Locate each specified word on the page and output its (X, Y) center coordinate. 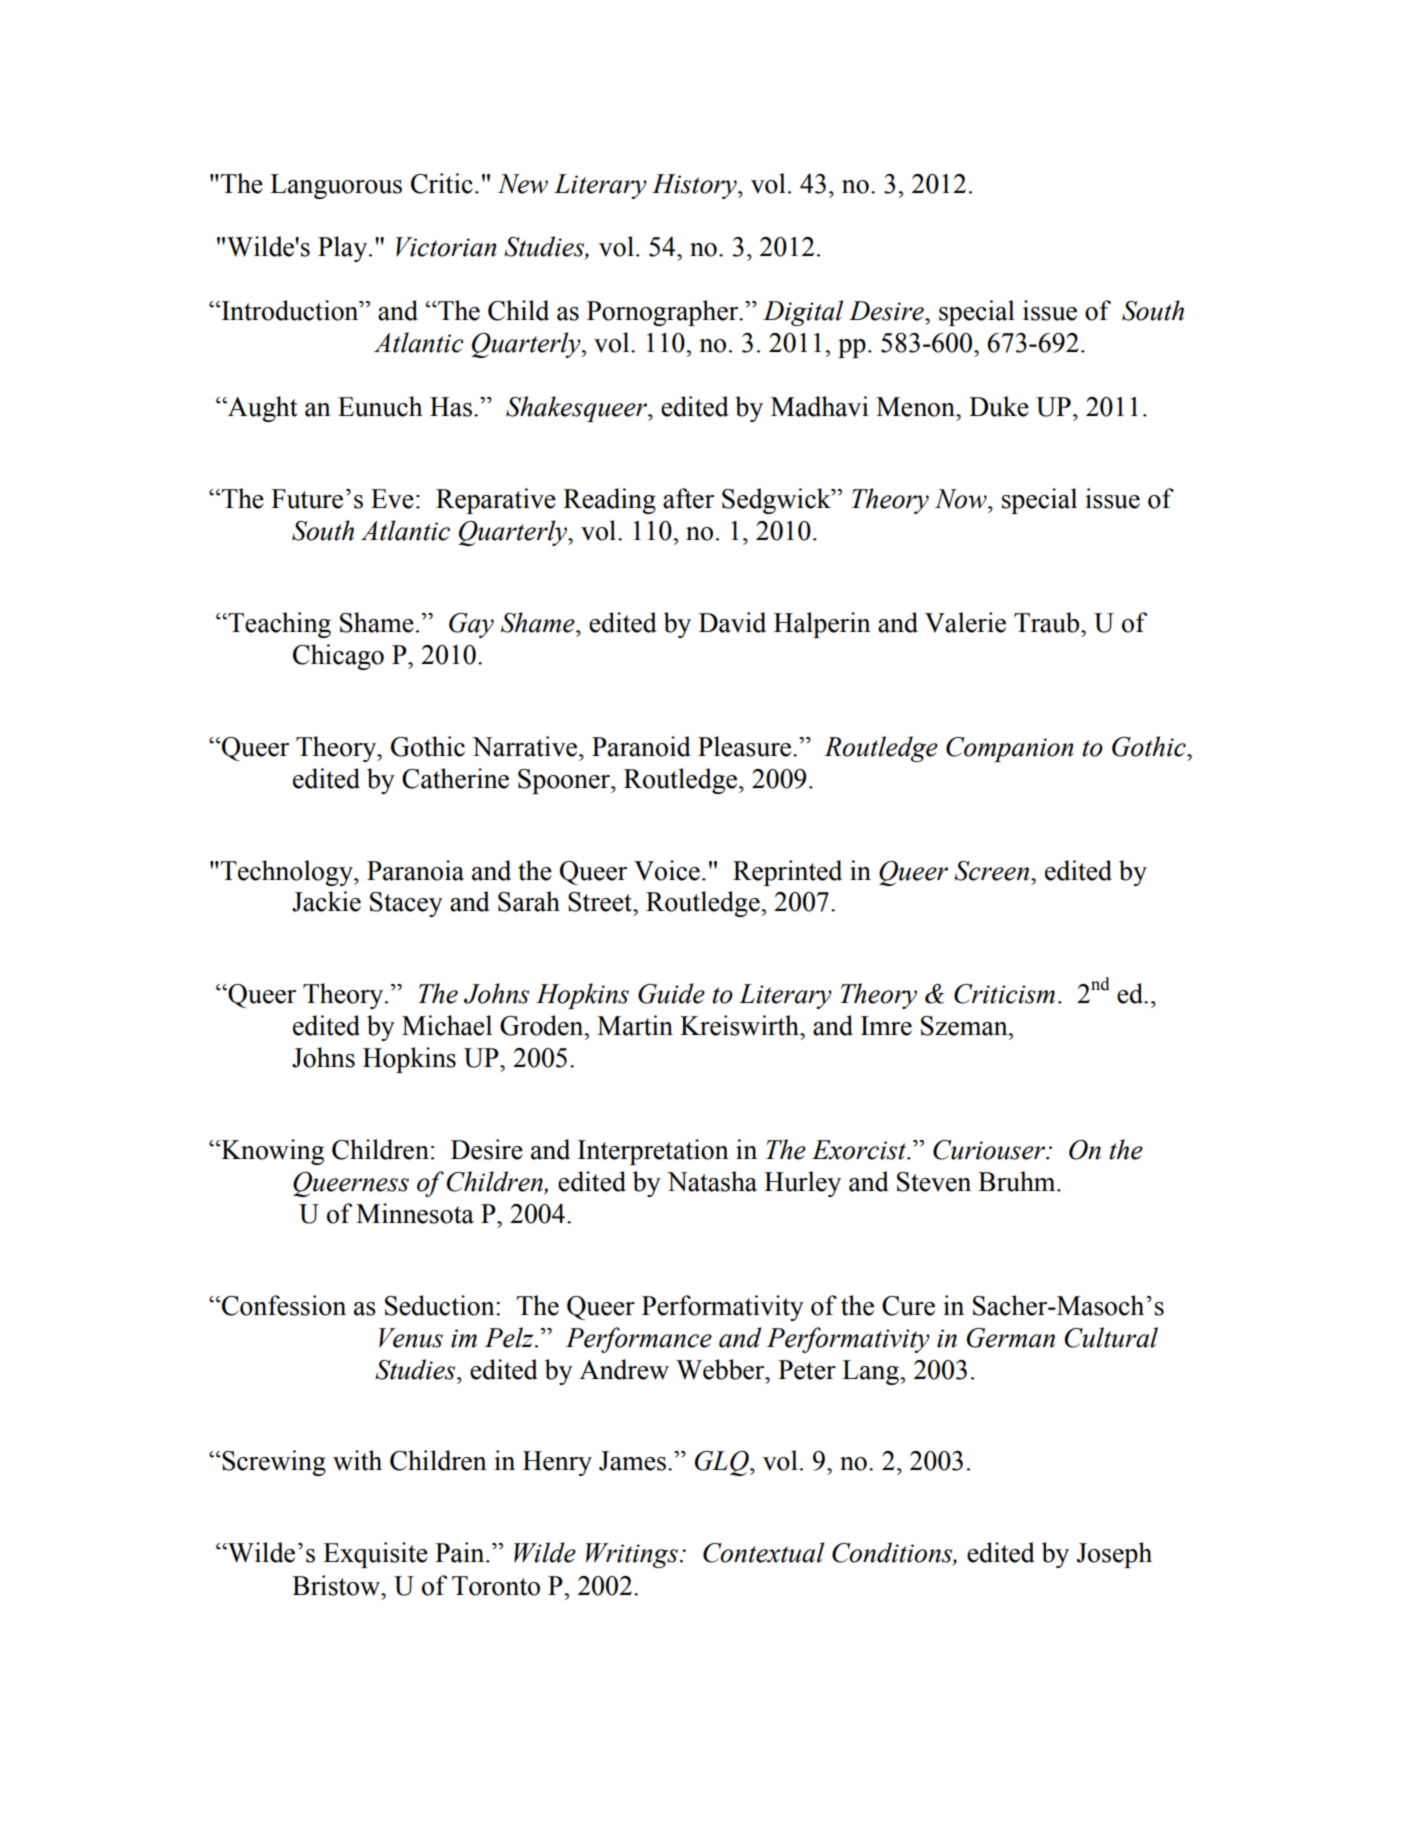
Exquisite (375, 1555)
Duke (999, 406)
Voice (667, 870)
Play (344, 249)
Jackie (326, 901)
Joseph (1114, 1555)
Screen (993, 871)
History (695, 186)
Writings (632, 1555)
